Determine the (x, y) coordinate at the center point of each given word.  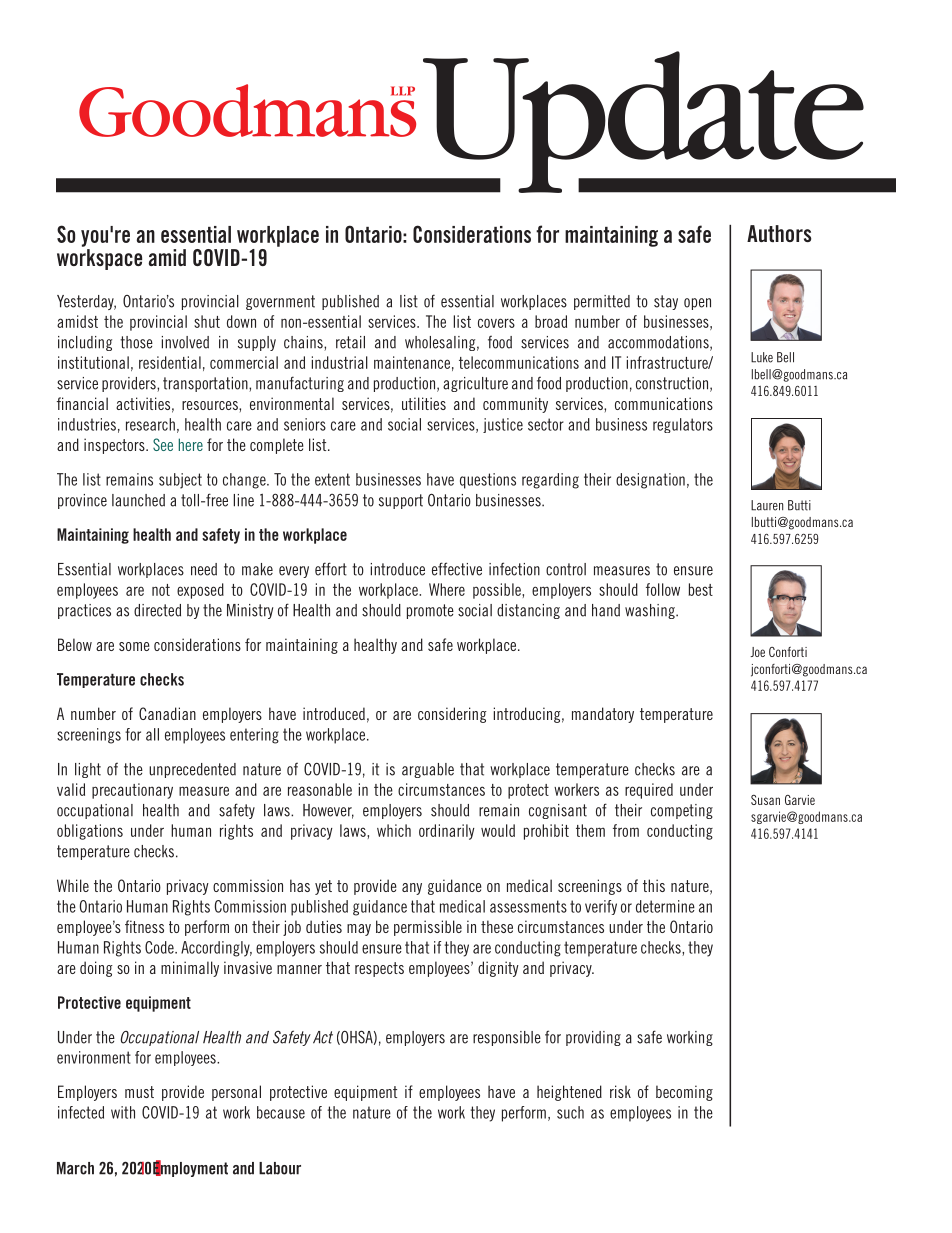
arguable (428, 770)
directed (157, 610)
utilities (424, 403)
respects (379, 969)
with (123, 1112)
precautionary (132, 791)
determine (665, 906)
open (697, 304)
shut (207, 321)
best (700, 589)
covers (496, 323)
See (163, 444)
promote (430, 611)
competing (682, 811)
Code (160, 947)
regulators (683, 425)
